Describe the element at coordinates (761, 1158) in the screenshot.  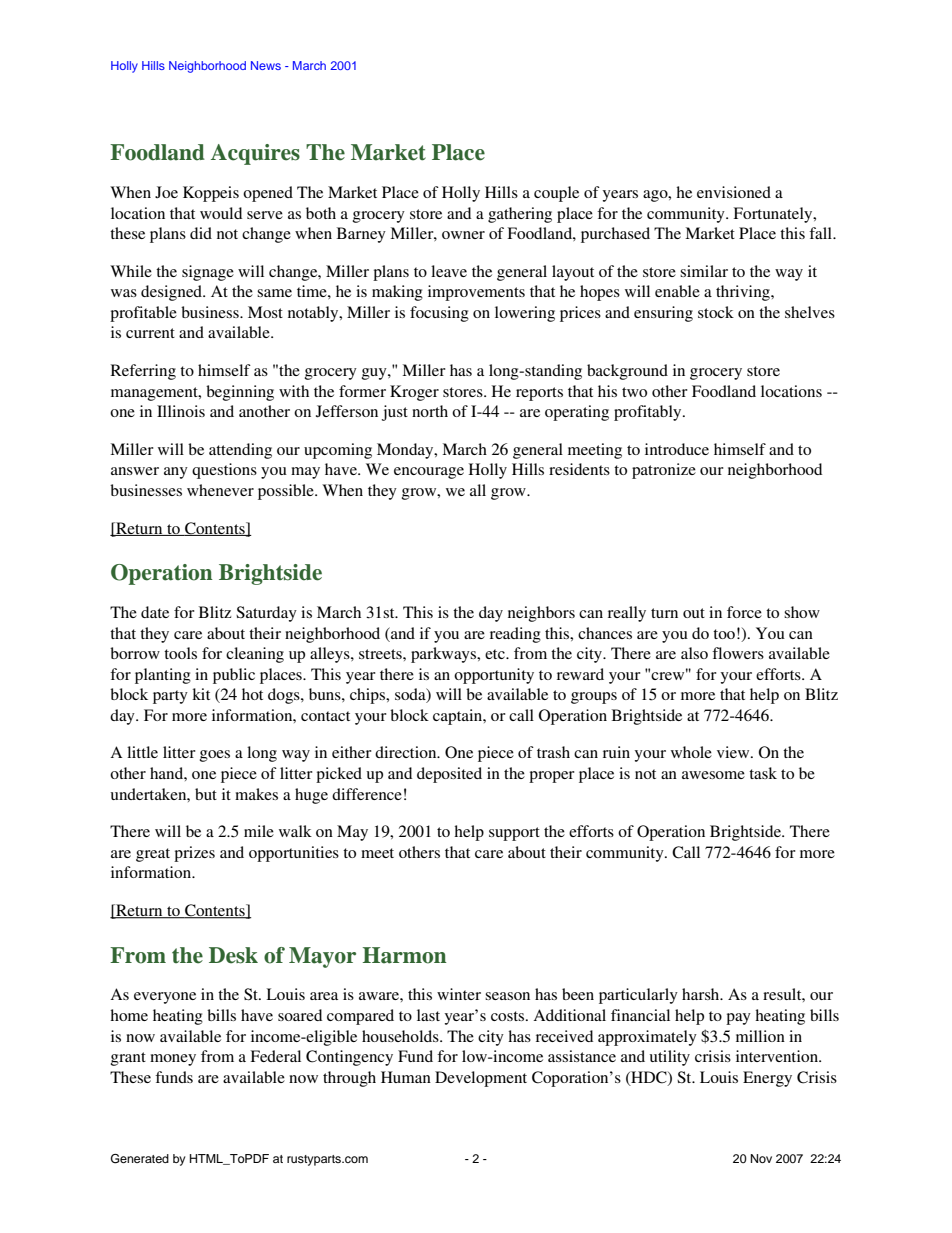
I see `Nov` at that location.
